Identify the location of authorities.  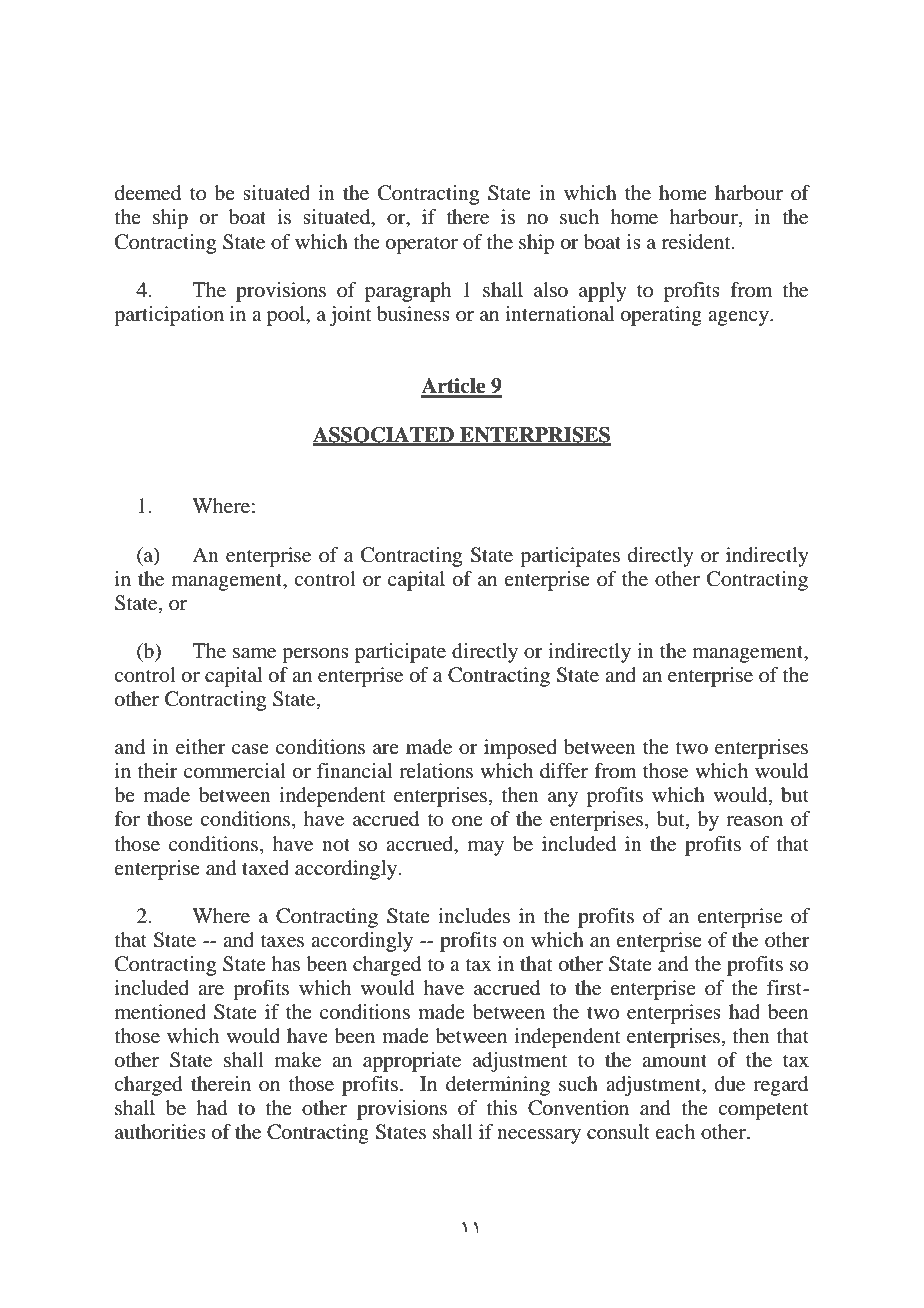
(160, 1132).
